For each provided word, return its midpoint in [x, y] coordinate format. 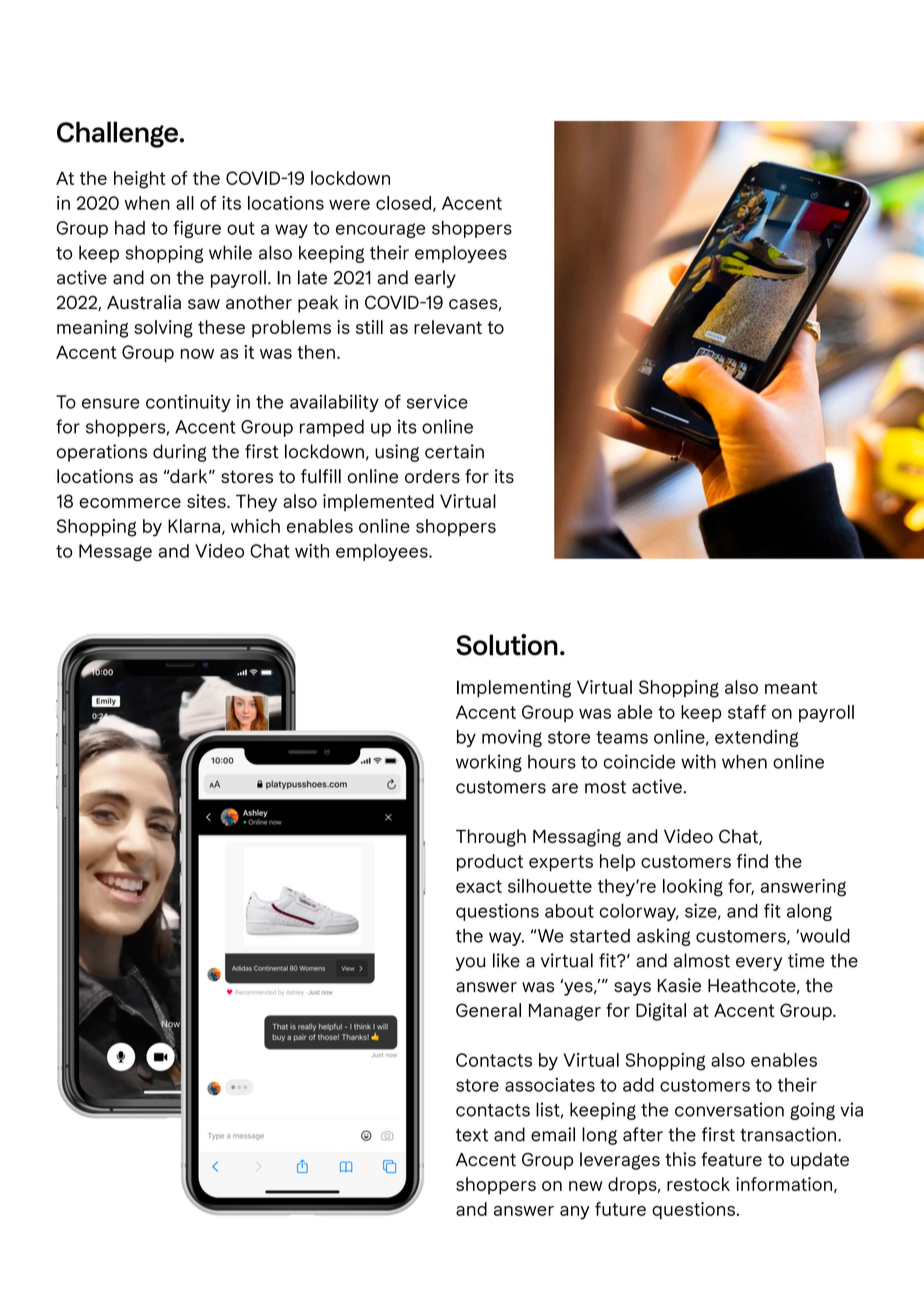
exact [479, 886]
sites [207, 501]
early [435, 279]
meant [791, 687]
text [472, 1135]
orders [432, 476]
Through [491, 838]
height [140, 180]
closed [403, 203]
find [752, 861]
